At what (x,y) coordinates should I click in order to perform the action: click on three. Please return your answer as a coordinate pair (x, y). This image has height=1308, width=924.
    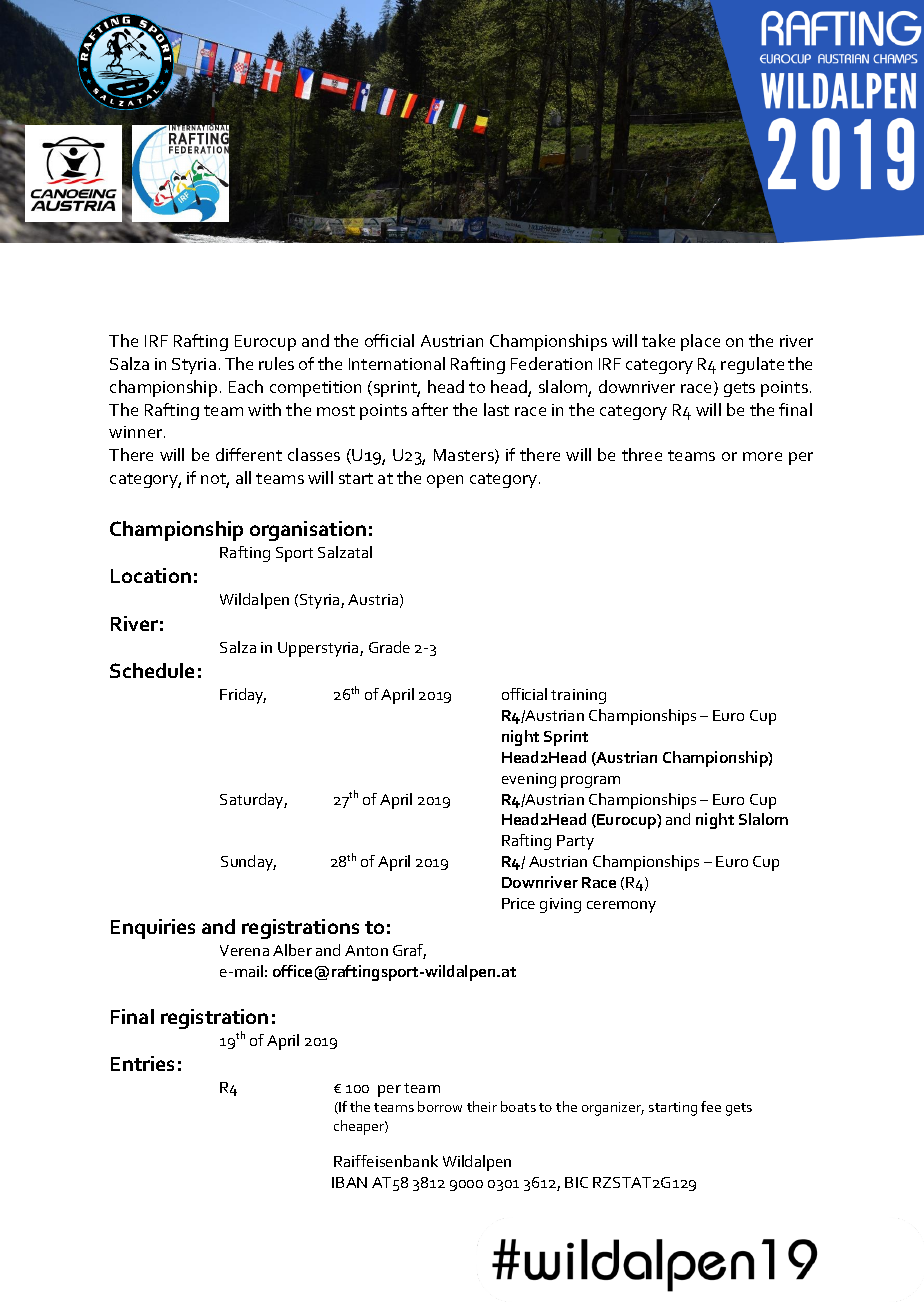
    Looking at the image, I should click on (642, 454).
